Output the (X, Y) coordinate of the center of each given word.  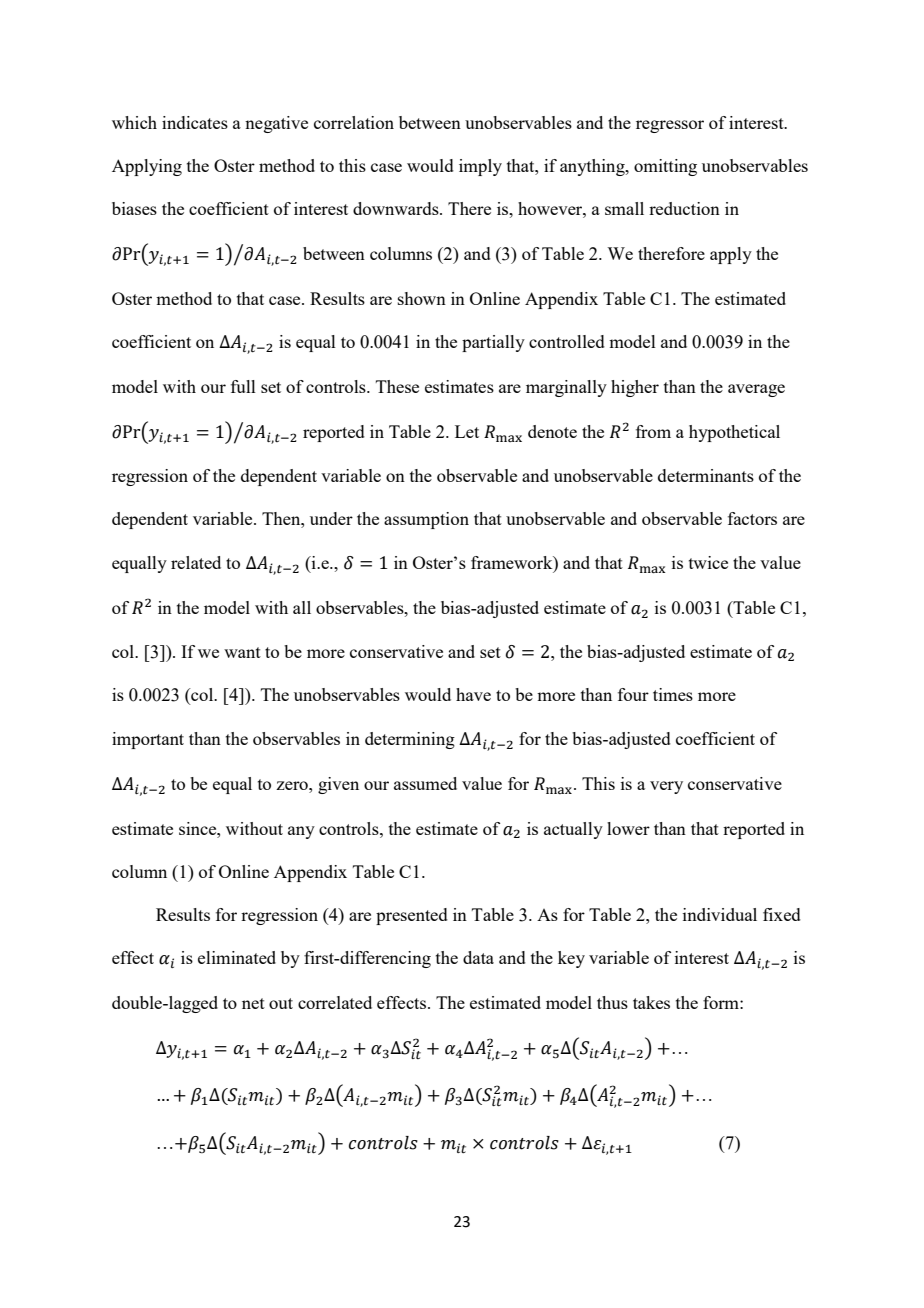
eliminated (237, 957)
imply (480, 167)
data (478, 957)
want (242, 652)
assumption (426, 520)
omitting (665, 167)
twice (708, 562)
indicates (195, 122)
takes (651, 1002)
